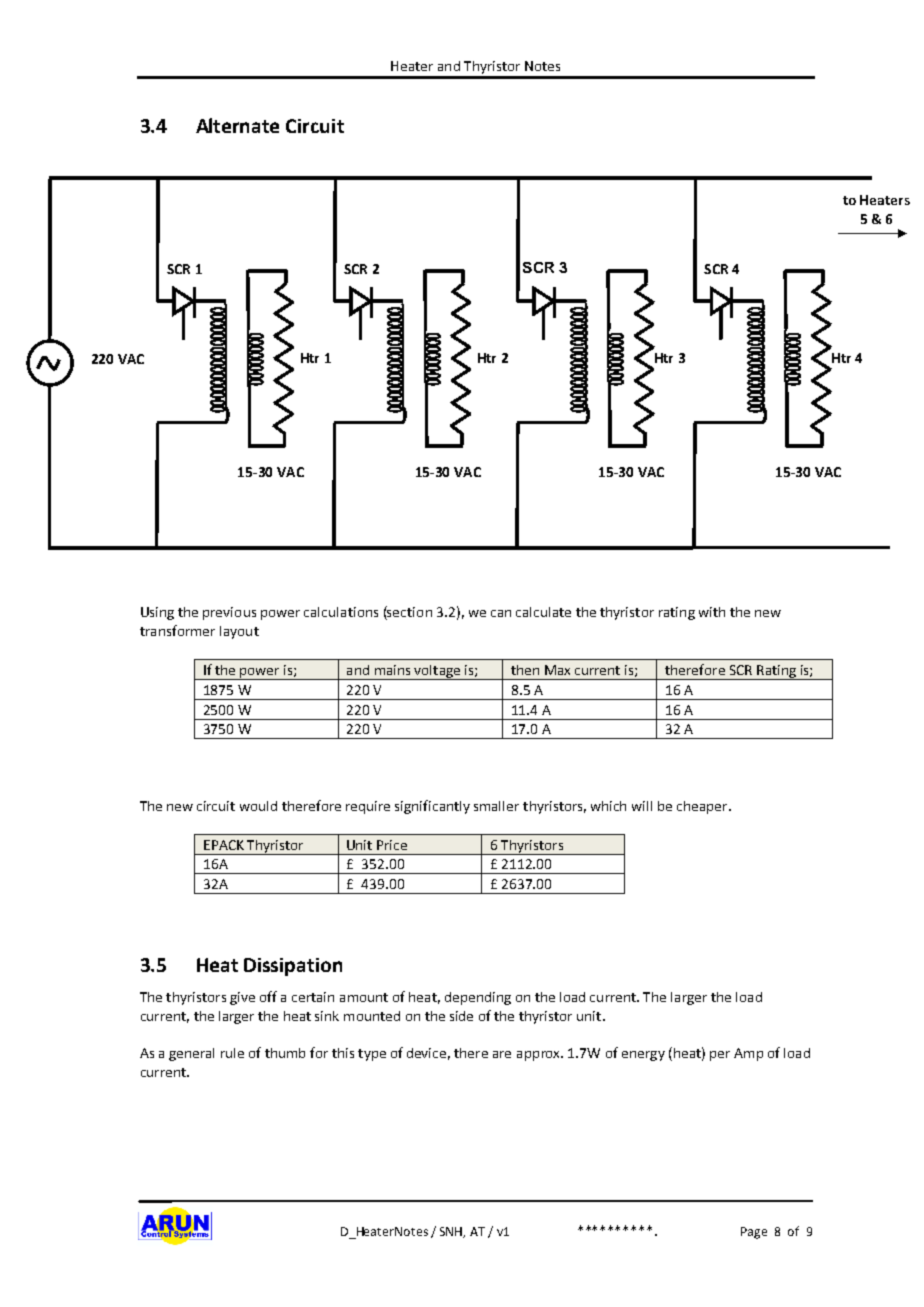 Image resolution: width=924 pixels, height=1307 pixels. I want to click on rule, so click(232, 1053).
